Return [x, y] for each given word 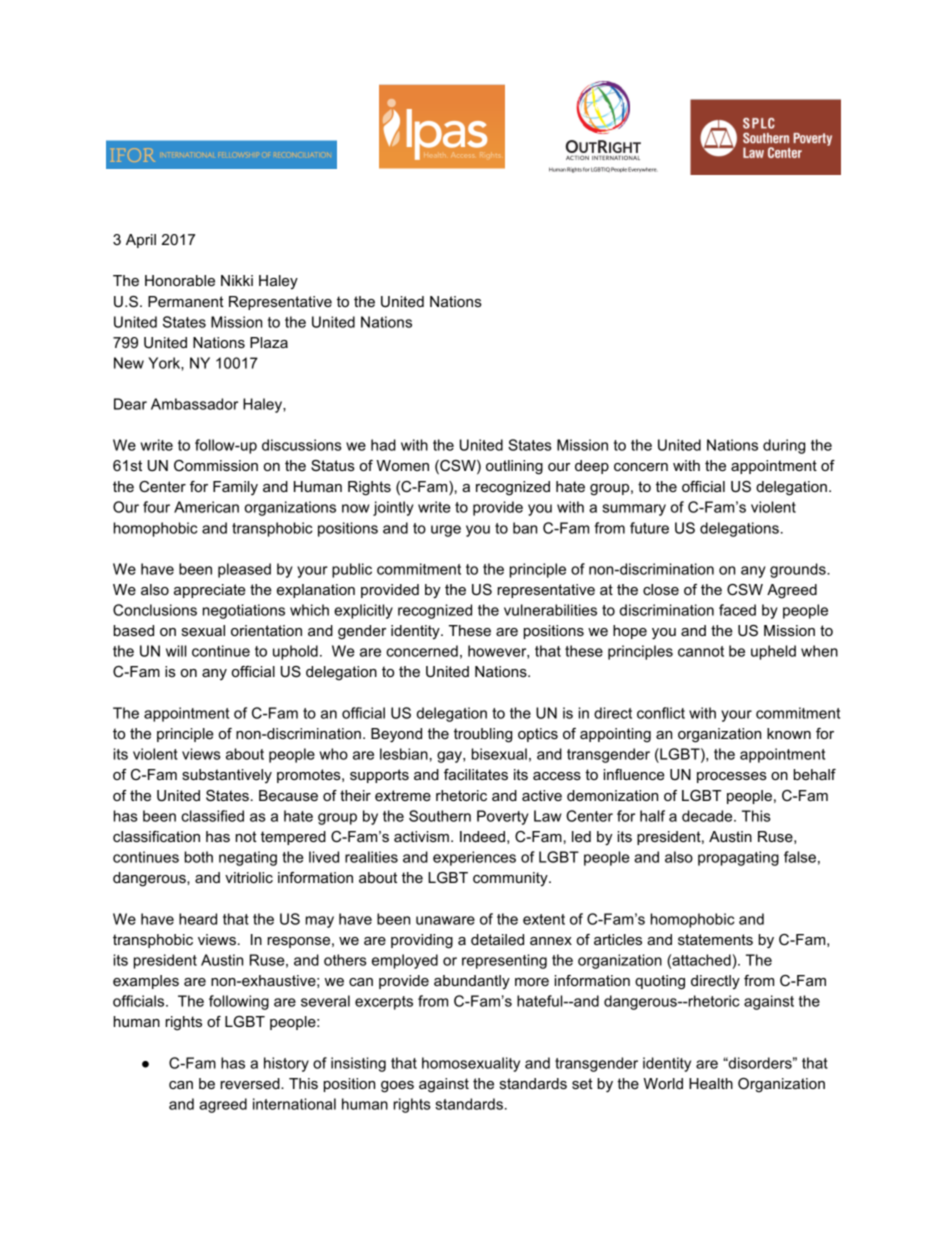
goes [397, 1087]
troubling [483, 735]
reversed [251, 1083]
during [784, 446]
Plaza [269, 342]
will [176, 651]
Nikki [237, 280]
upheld [773, 652]
